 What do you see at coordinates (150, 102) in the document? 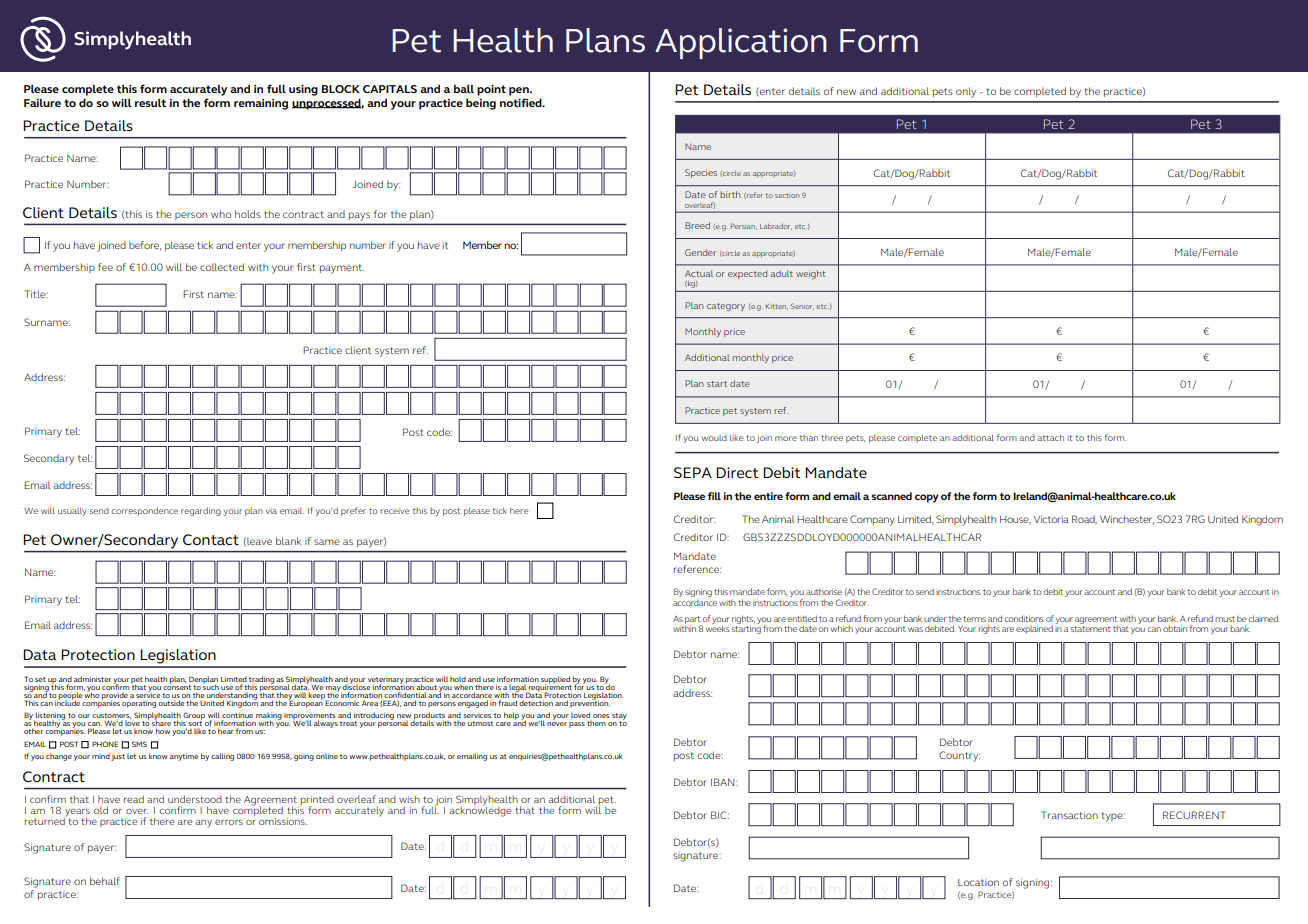
I see `result` at bounding box center [150, 102].
